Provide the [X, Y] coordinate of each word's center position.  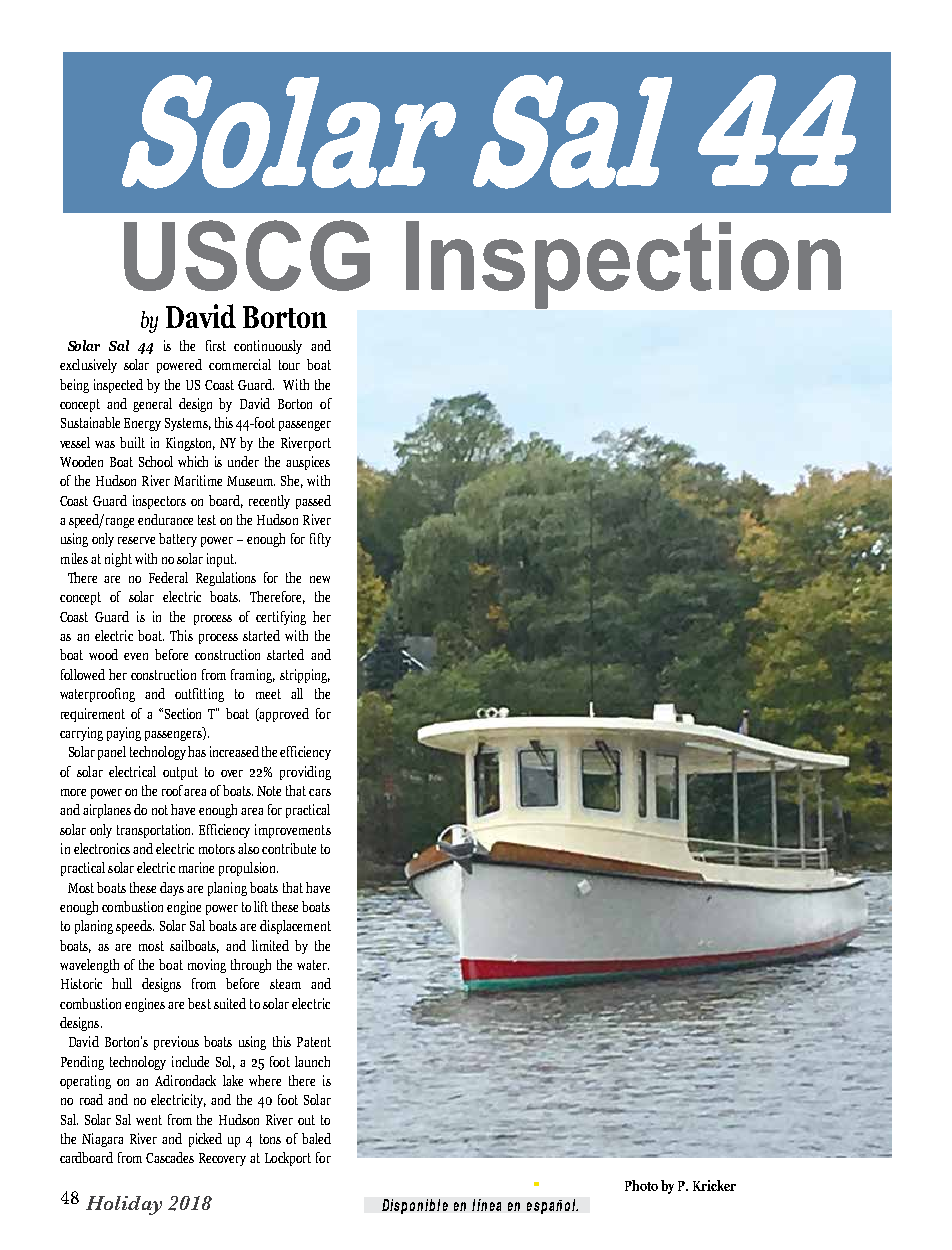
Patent [314, 1042]
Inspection [623, 265]
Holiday [124, 1205]
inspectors [159, 502]
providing [305, 773]
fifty [320, 540]
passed [313, 502]
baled [316, 1138]
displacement [295, 927]
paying [124, 734]
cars [320, 792]
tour [289, 365]
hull [122, 983]
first [216, 345]
